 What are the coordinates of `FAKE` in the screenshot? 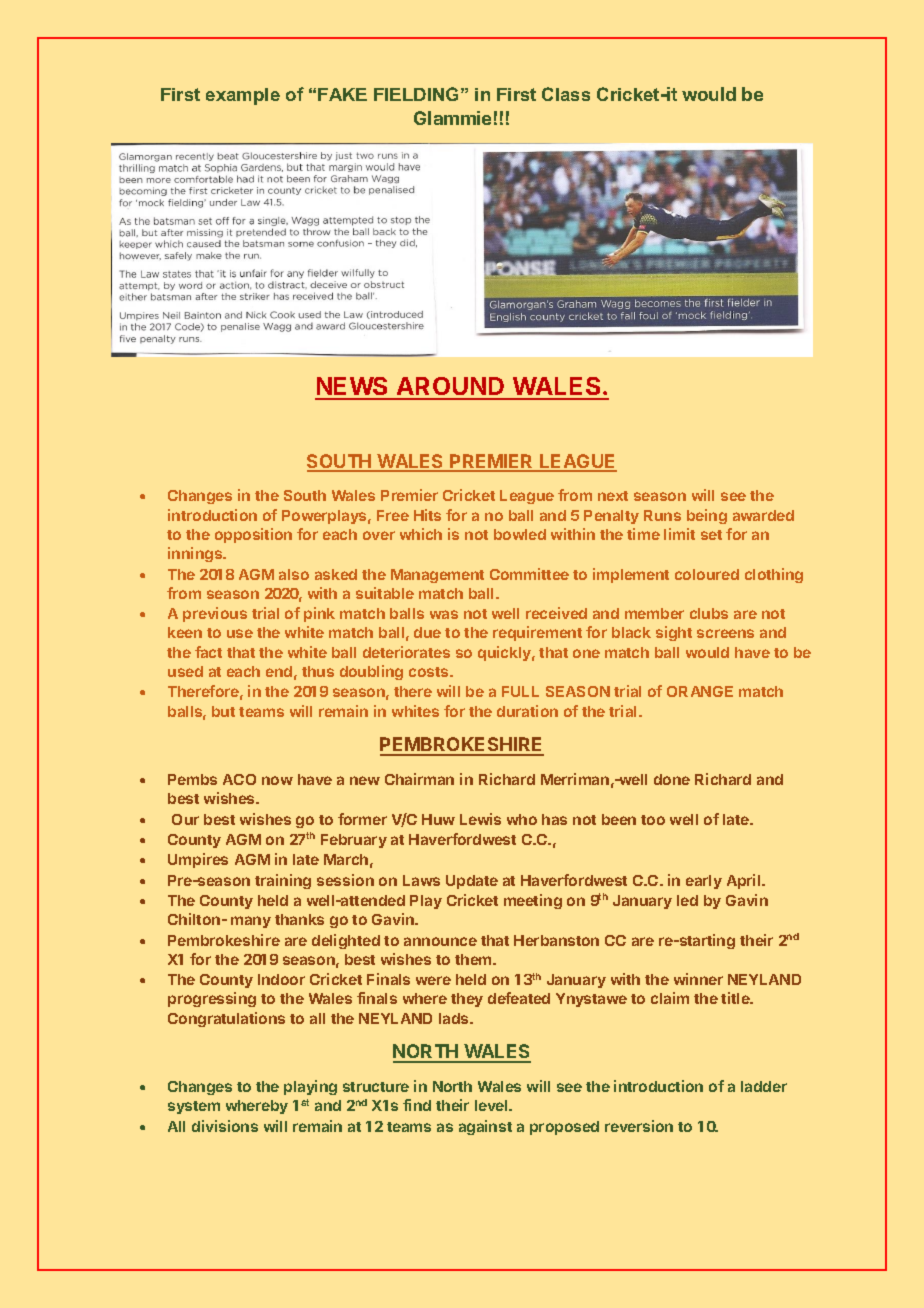 It's located at (342, 94).
